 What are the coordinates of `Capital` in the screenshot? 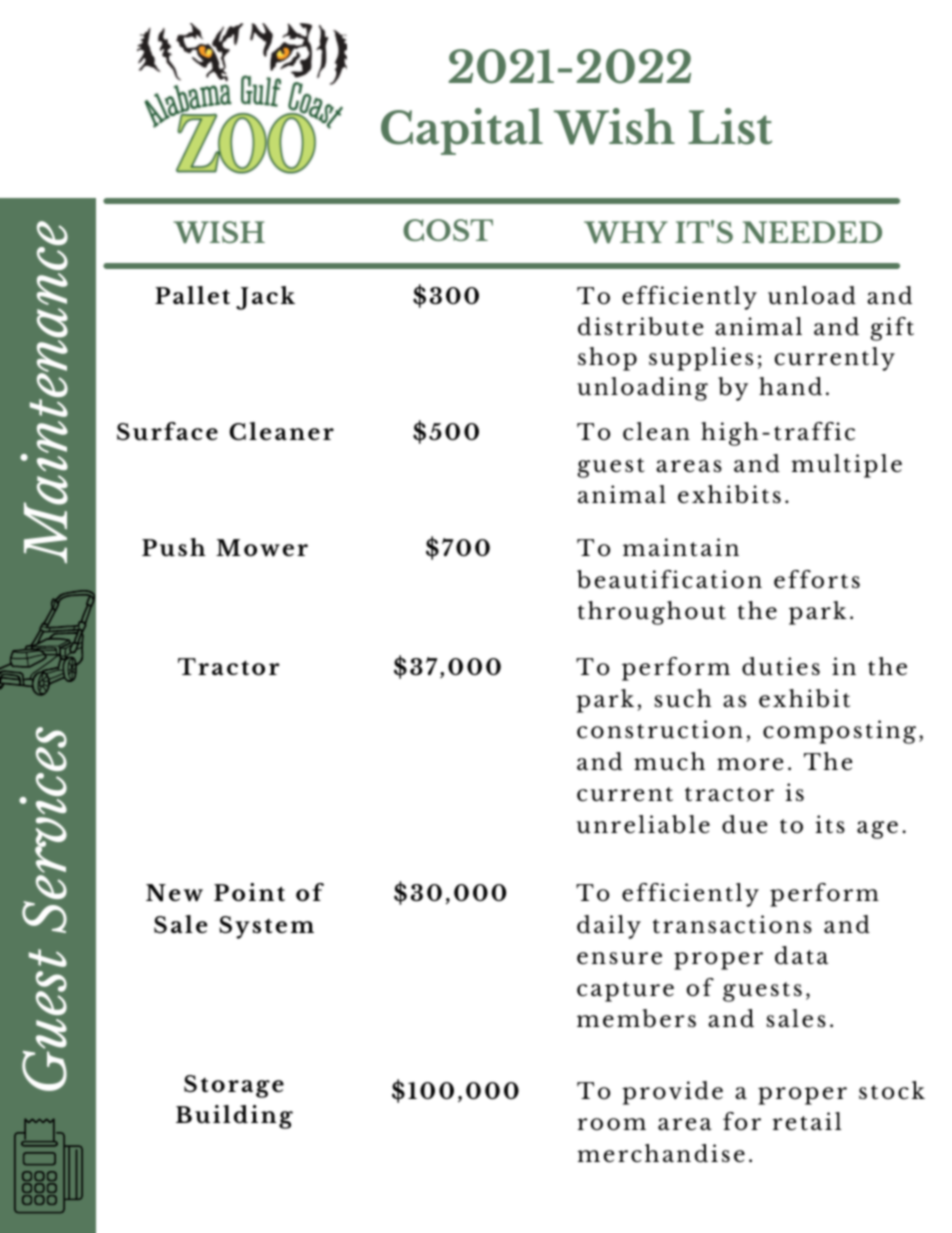 It's located at (462, 131).
